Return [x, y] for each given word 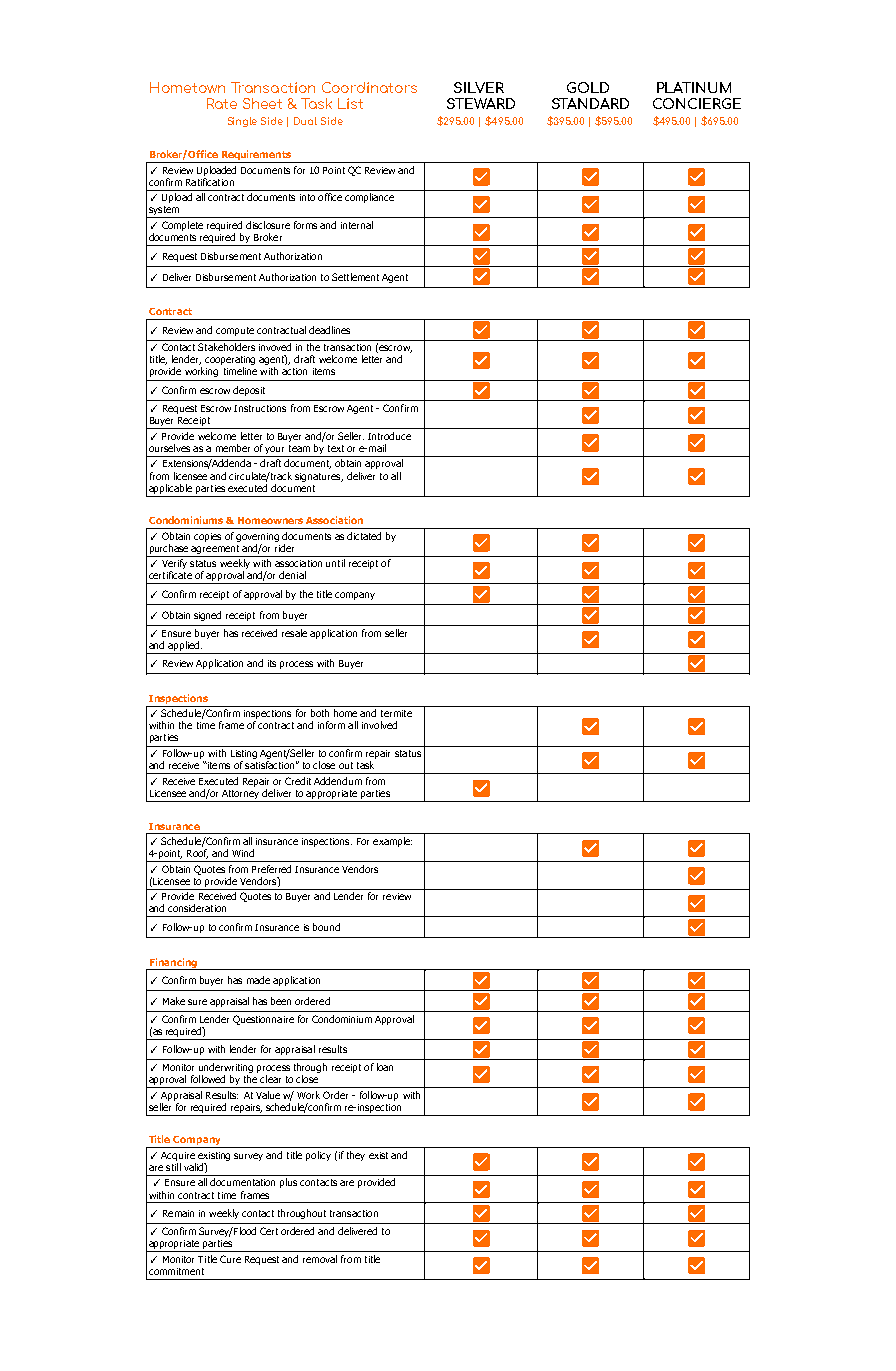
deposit [249, 391]
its [272, 663]
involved [379, 725]
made [258, 980]
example [392, 842]
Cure [230, 1259]
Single [242, 122]
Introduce [389, 436]
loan [385, 1067]
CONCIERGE [697, 103]
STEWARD [481, 103]
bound [326, 927]
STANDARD [590, 103]
